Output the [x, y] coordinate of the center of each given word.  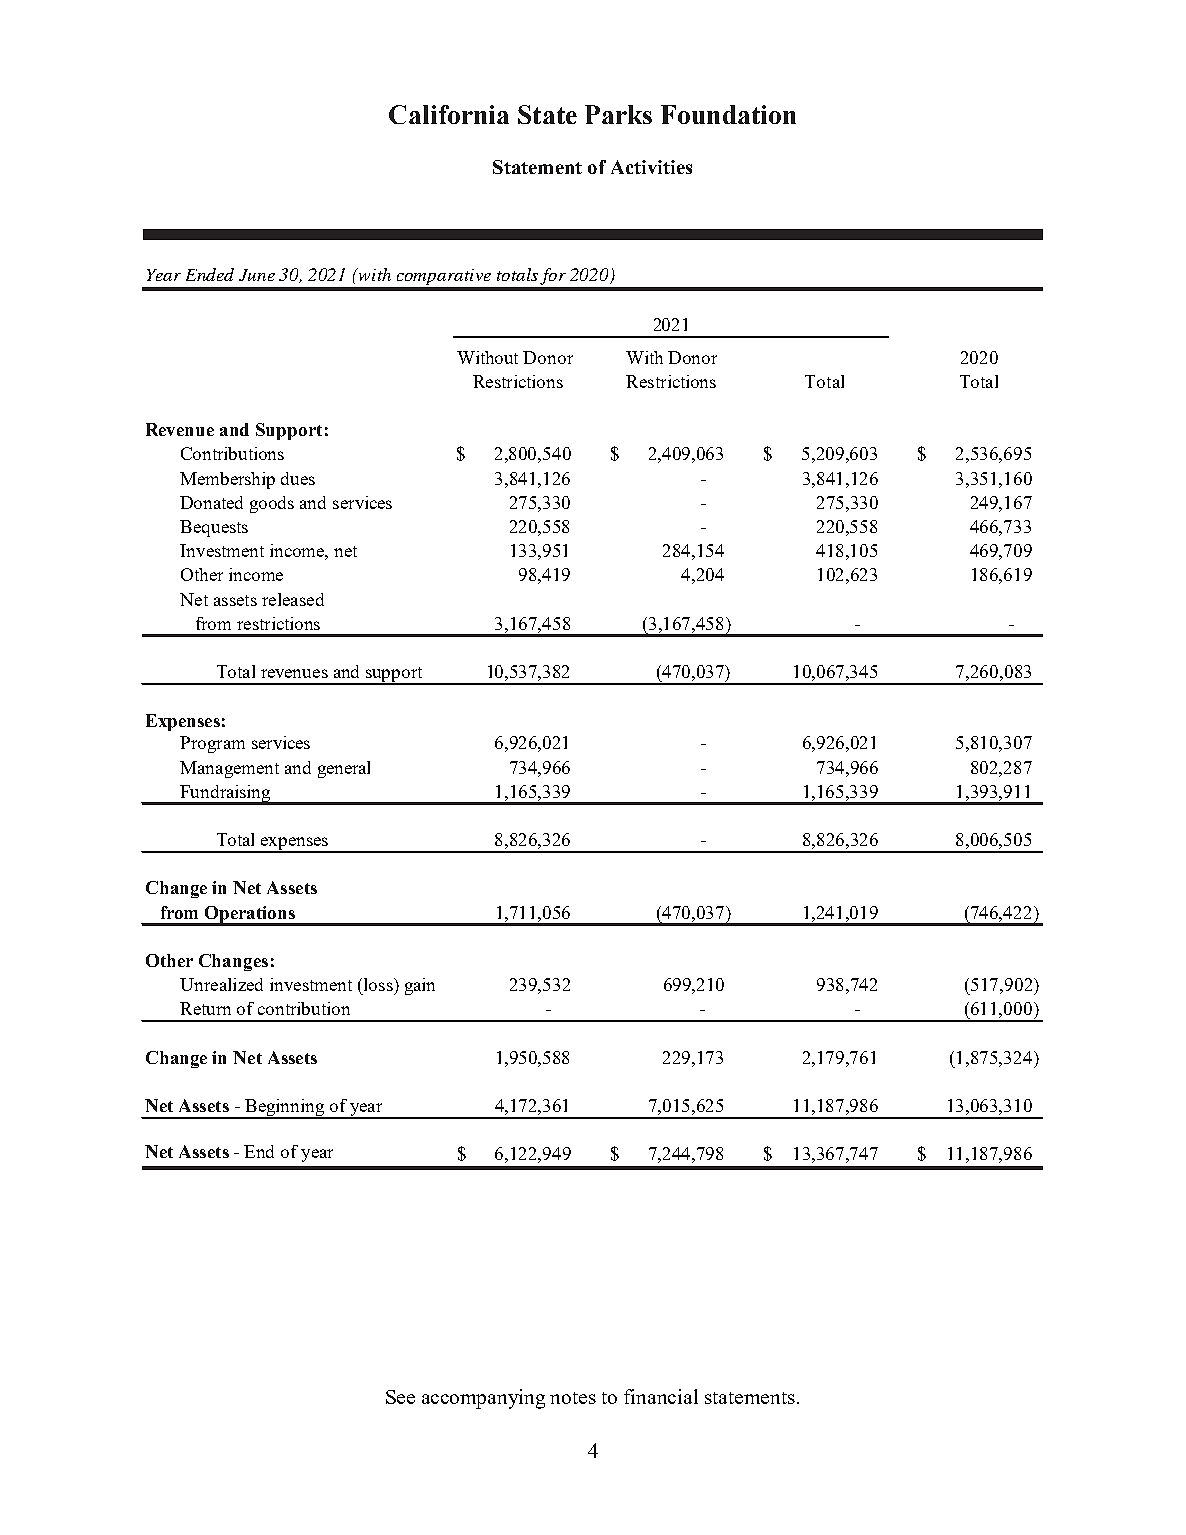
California [449, 114]
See [400, 1397]
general [344, 769]
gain [420, 986]
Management [229, 769]
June [257, 275]
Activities [651, 167]
